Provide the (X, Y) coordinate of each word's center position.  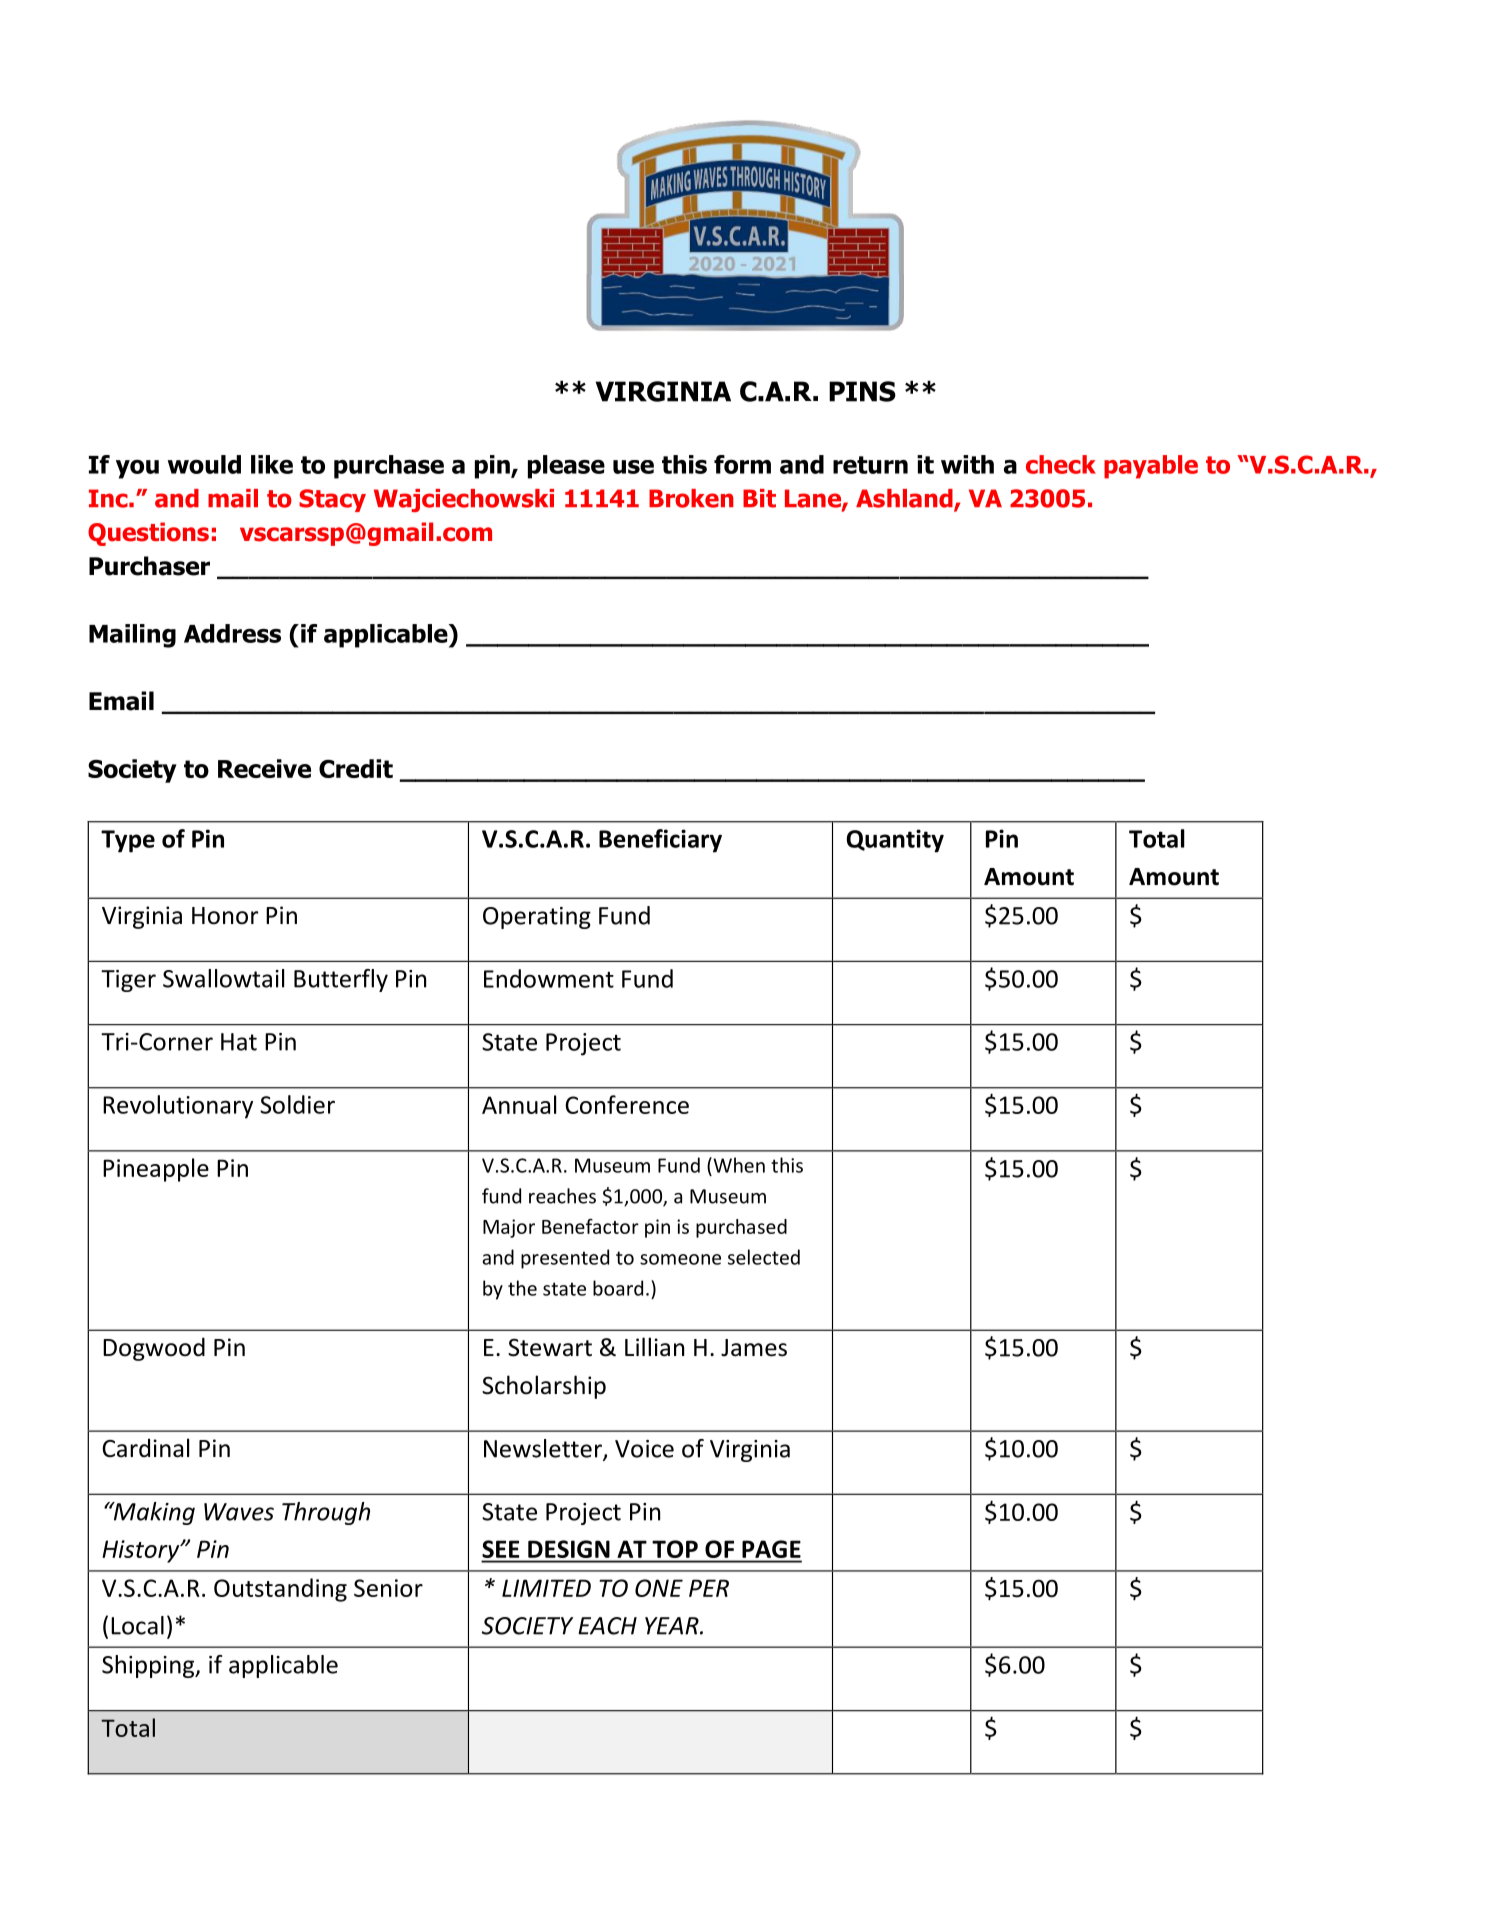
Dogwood (154, 1349)
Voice (644, 1449)
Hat (239, 1042)
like (272, 464)
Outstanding (280, 1590)
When (738, 1165)
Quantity (895, 841)
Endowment (549, 978)
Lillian (654, 1347)
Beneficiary (660, 841)
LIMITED (546, 1588)
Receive (264, 768)
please (566, 467)
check (1061, 464)
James (754, 1348)
